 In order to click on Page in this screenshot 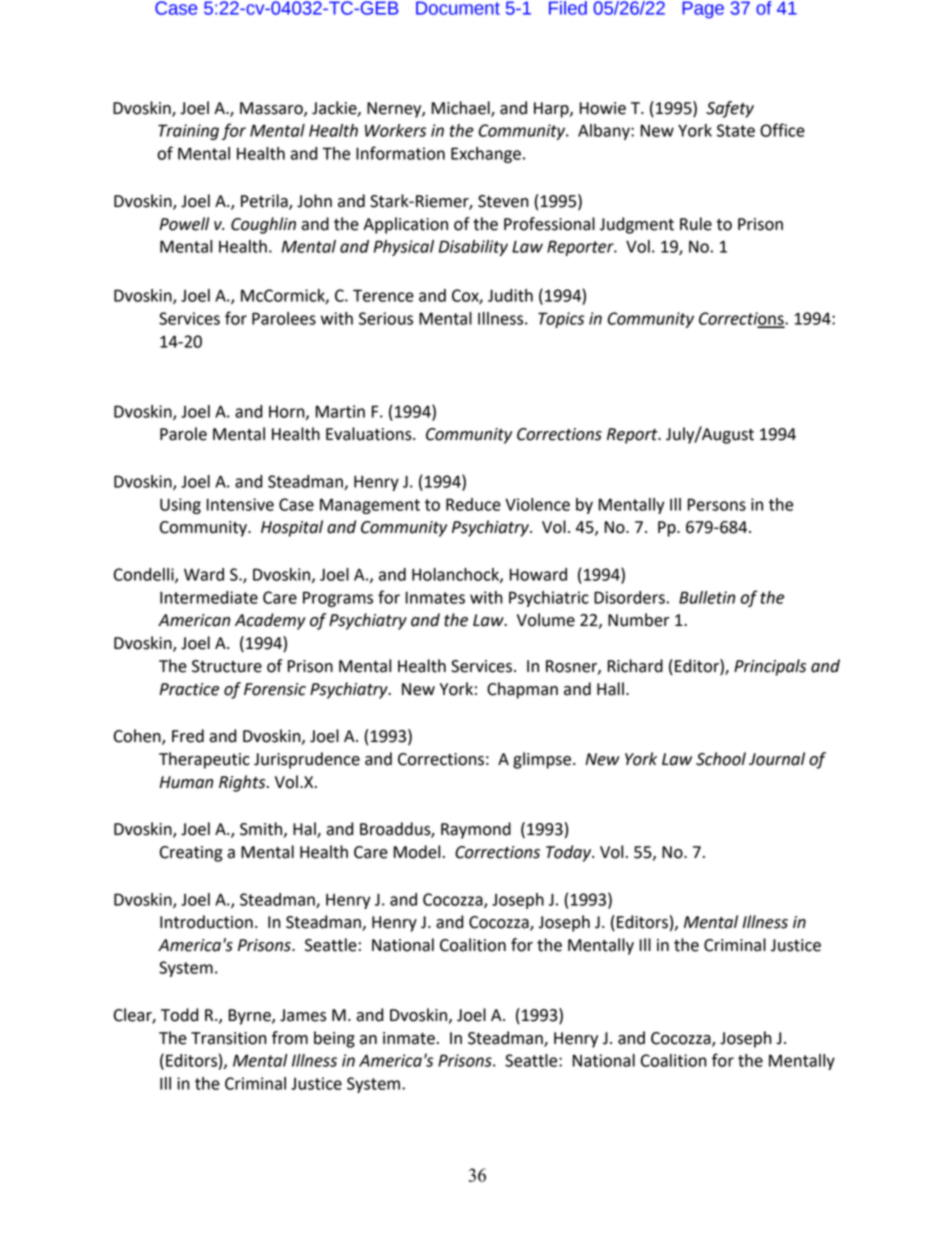, I will do `click(703, 10)`.
